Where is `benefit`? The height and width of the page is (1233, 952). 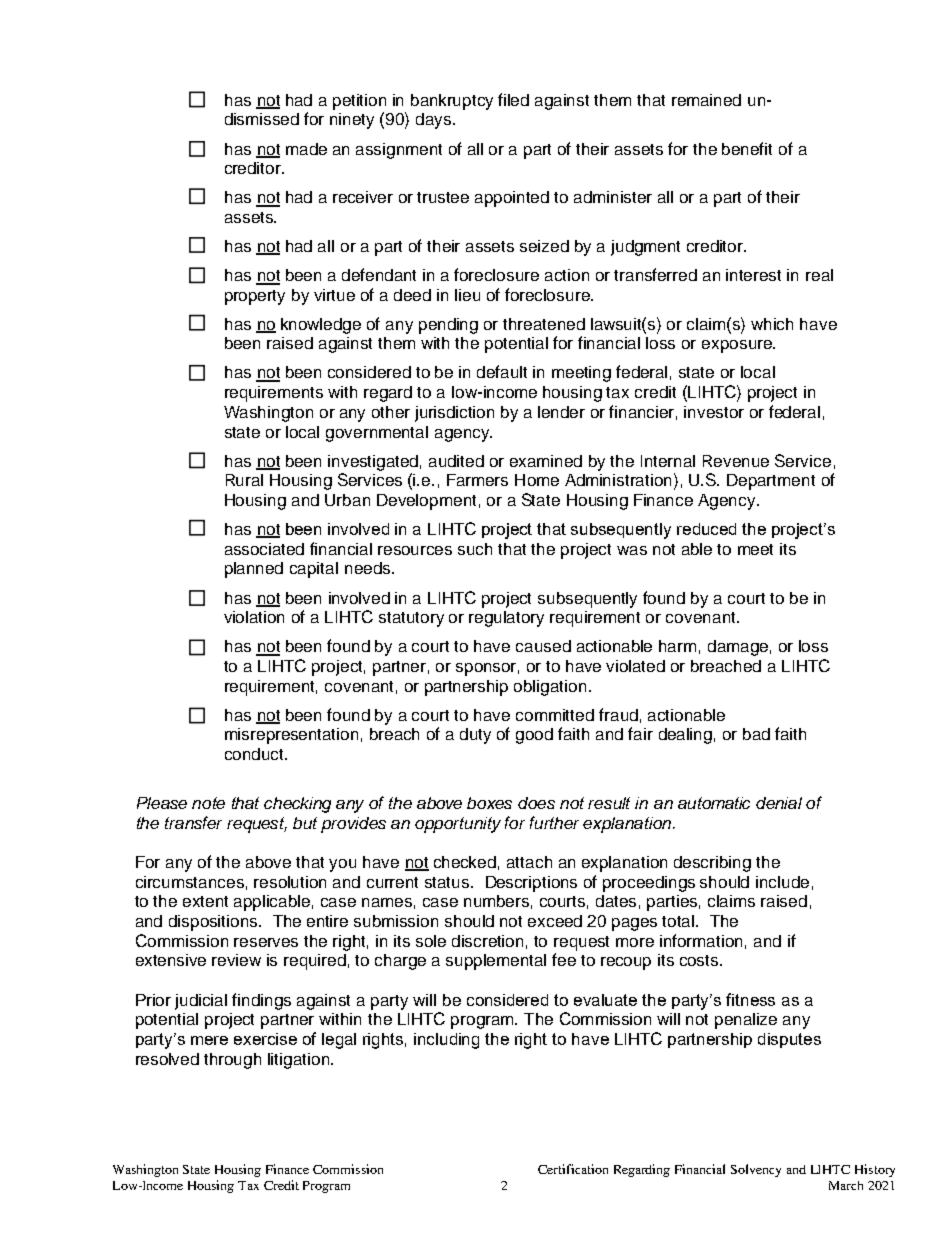 benefit is located at coordinates (747, 148).
